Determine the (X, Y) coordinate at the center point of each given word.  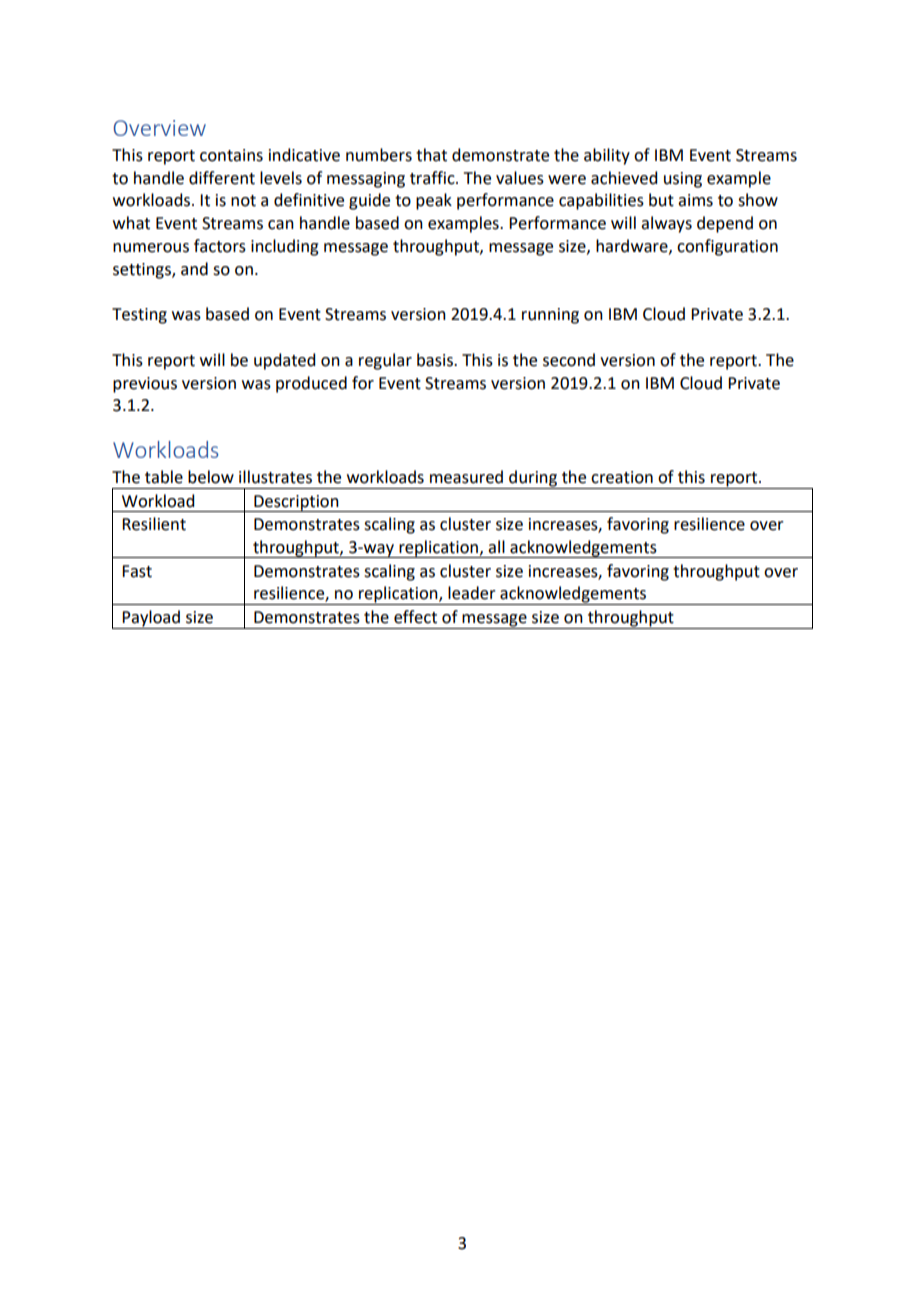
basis (436, 360)
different (222, 178)
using (683, 180)
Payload (151, 619)
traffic (433, 178)
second (569, 360)
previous (145, 385)
